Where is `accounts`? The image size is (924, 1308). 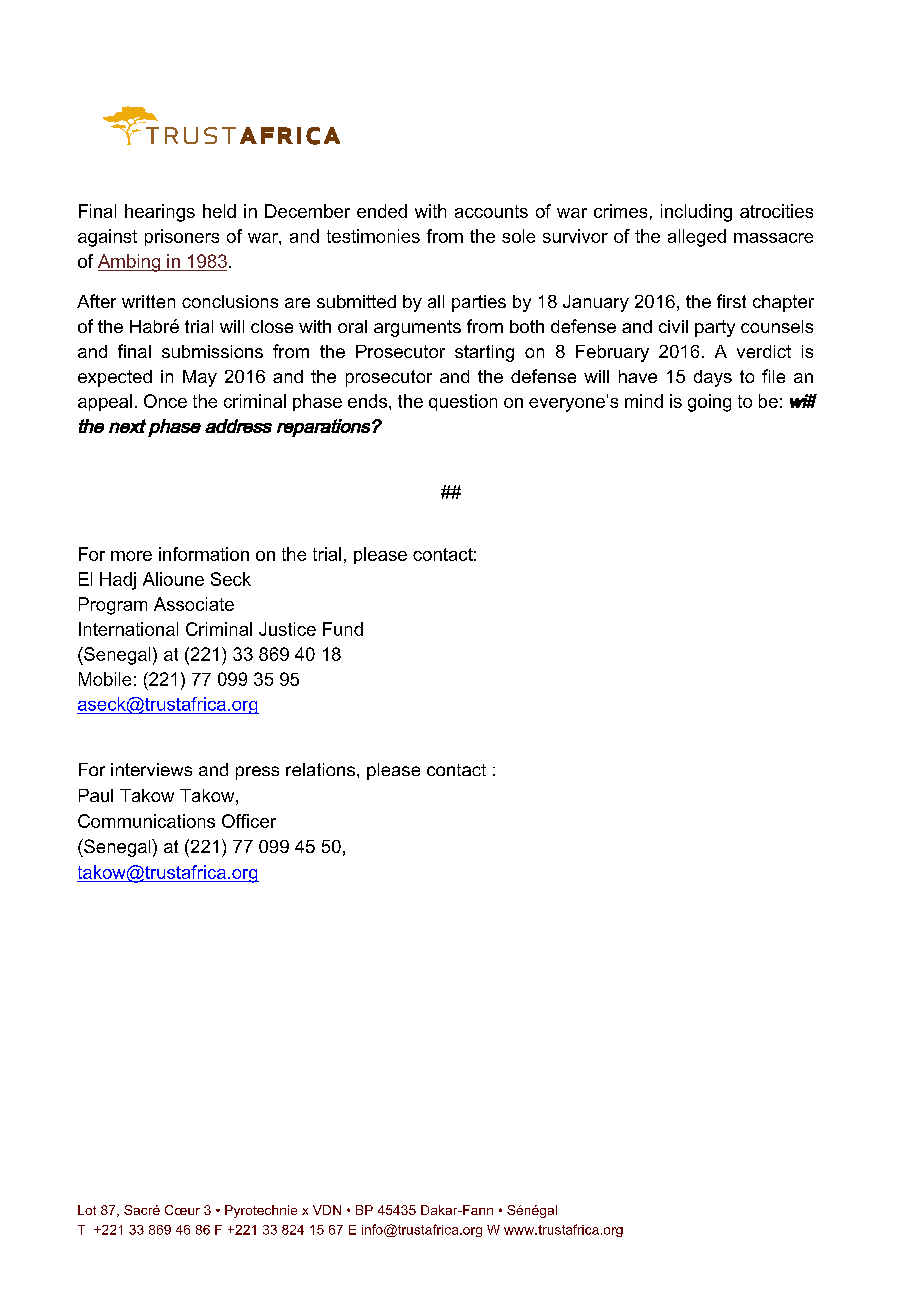 accounts is located at coordinates (491, 211).
